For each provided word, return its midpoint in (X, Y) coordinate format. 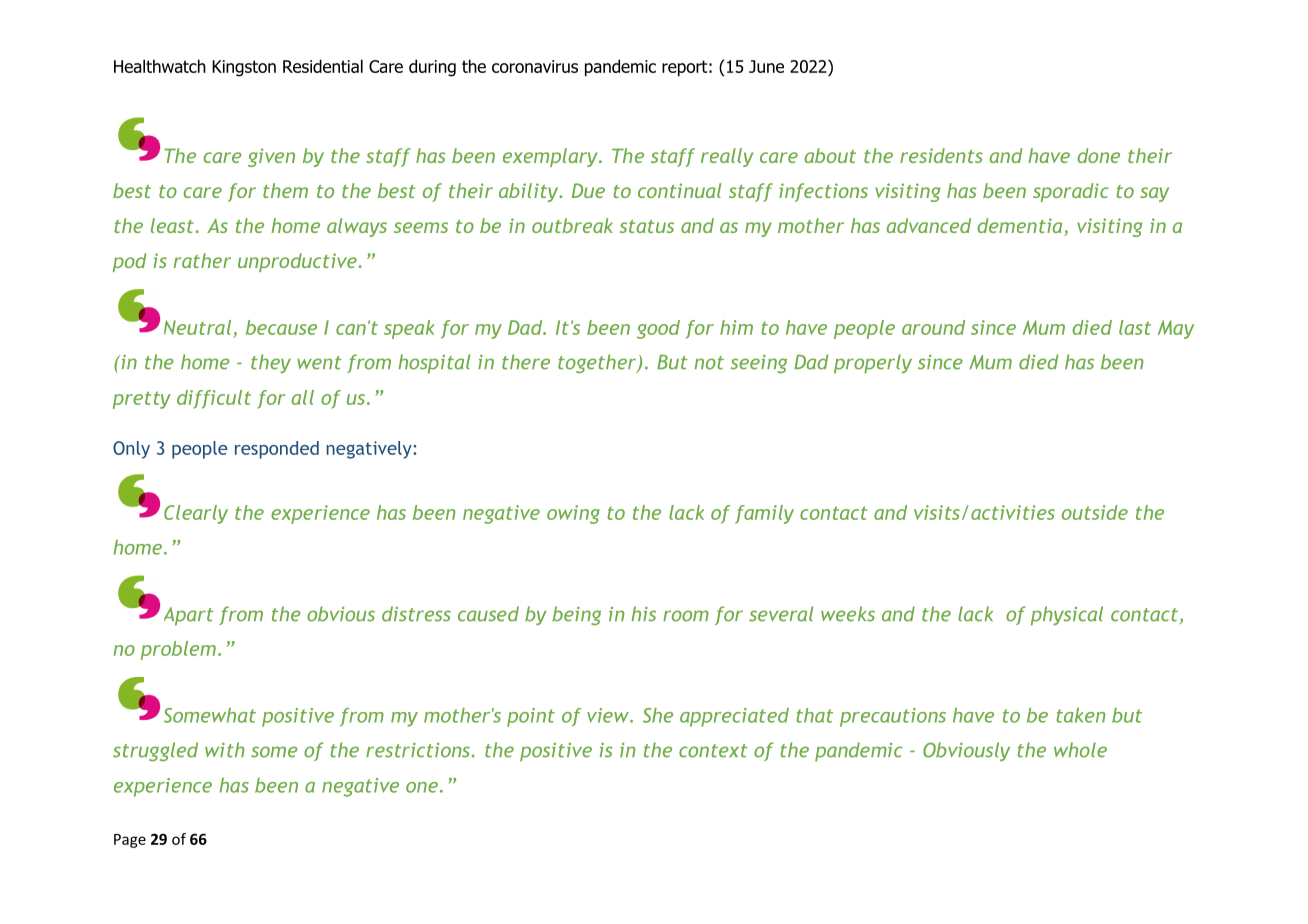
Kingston (244, 68)
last (1135, 327)
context (713, 751)
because (281, 327)
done (1098, 155)
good (658, 329)
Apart (188, 616)
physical (1067, 616)
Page (130, 841)
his (643, 614)
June (766, 66)
